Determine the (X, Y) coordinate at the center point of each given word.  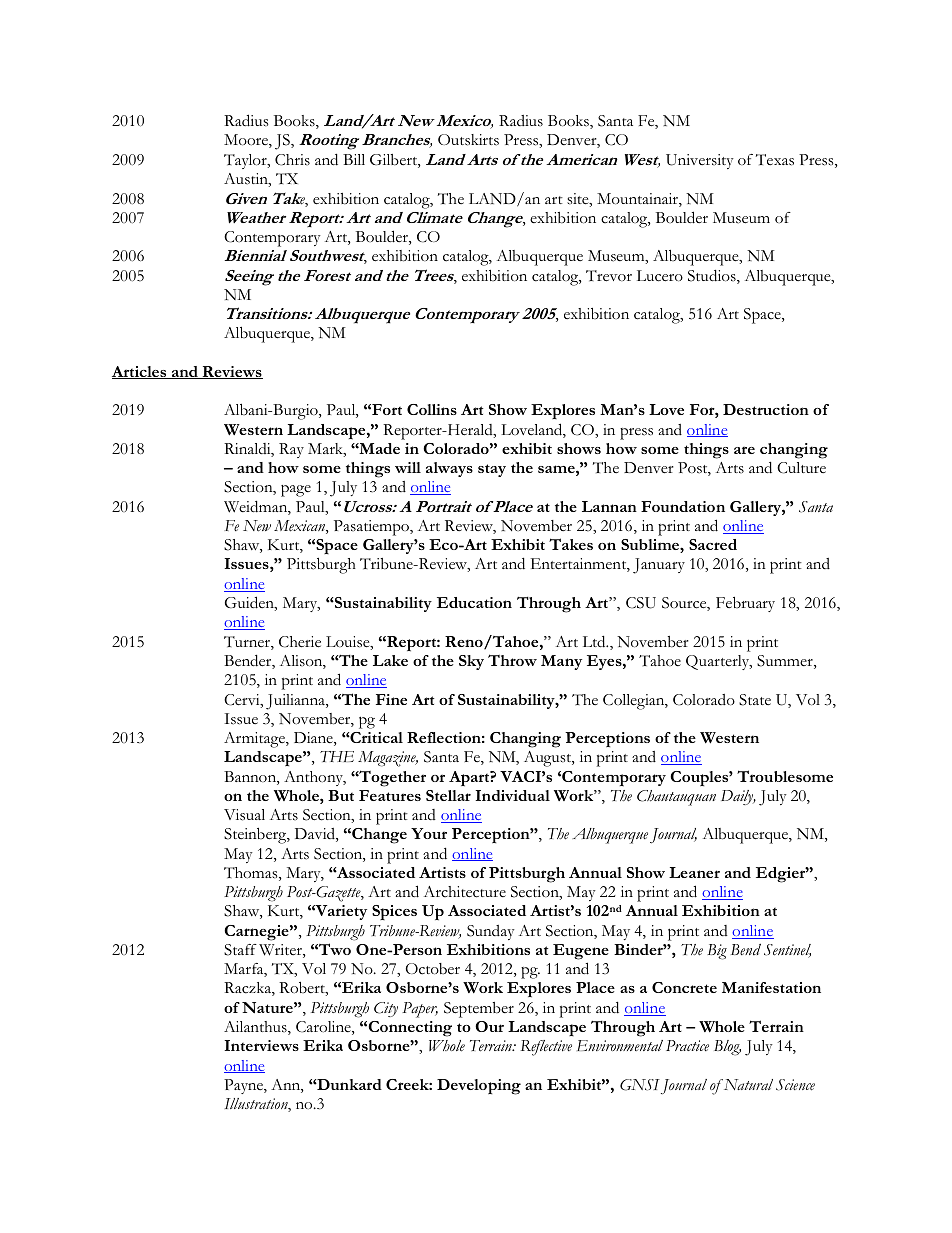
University (700, 161)
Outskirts (468, 140)
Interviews (261, 1045)
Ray (291, 450)
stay (492, 470)
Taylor (246, 161)
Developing (479, 1087)
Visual (244, 815)
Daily (738, 797)
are (744, 450)
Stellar (448, 795)
